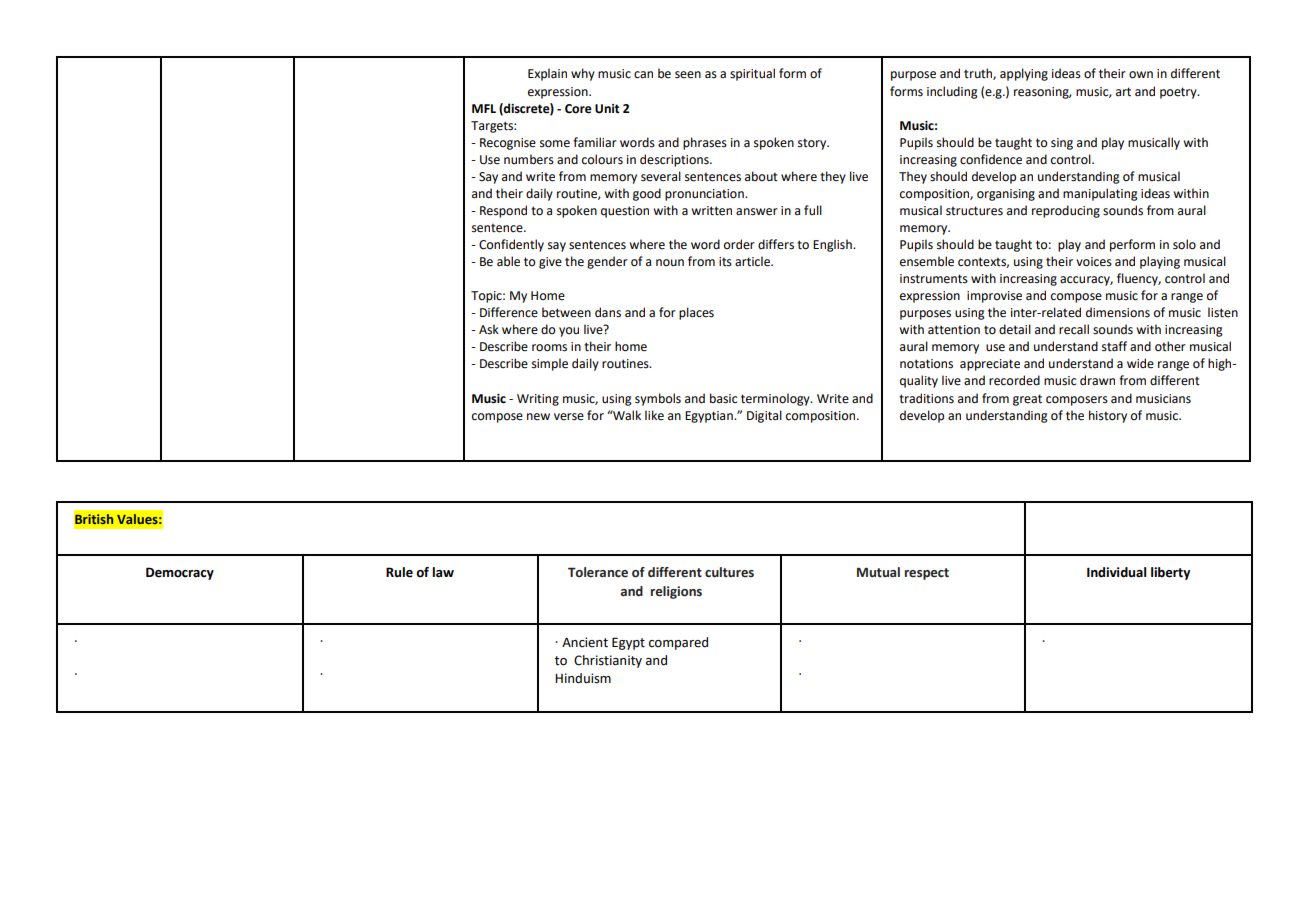  I want to click on Individual, so click(1116, 572).
